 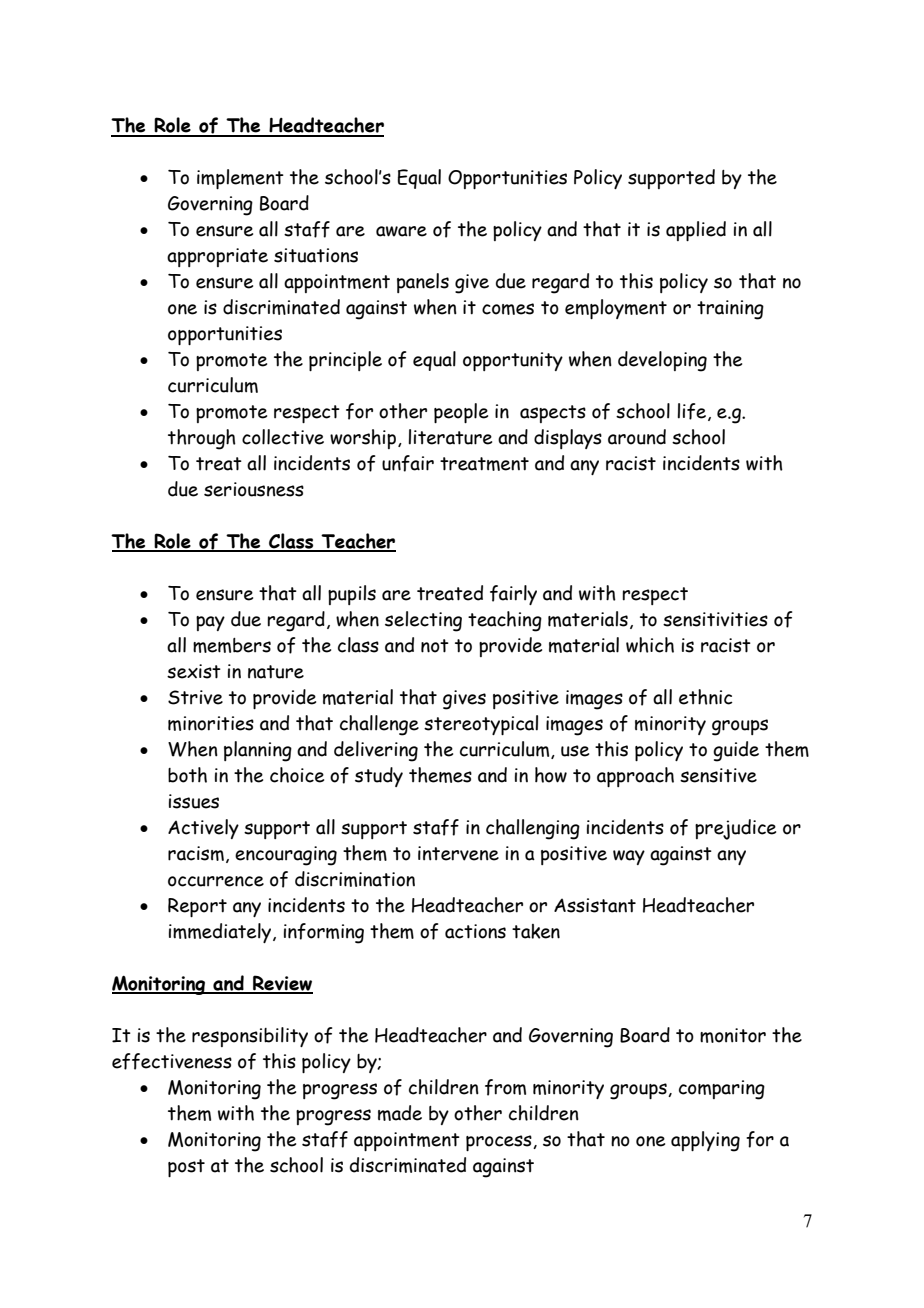 What do you see at coordinates (650, 645) in the document?
I see `which` at bounding box center [650, 645].
